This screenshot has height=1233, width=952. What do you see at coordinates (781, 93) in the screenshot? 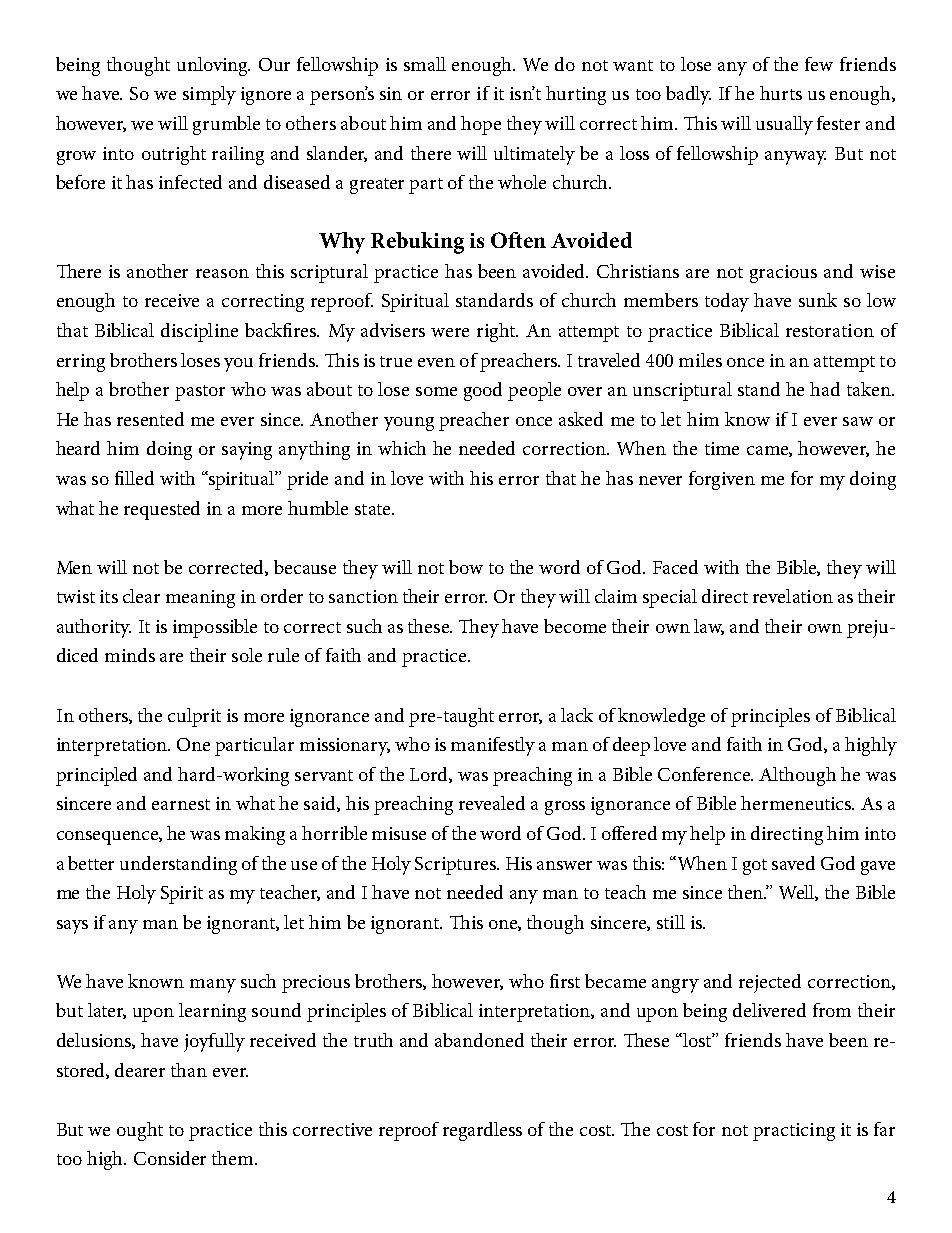
I see `hurts` at bounding box center [781, 93].
